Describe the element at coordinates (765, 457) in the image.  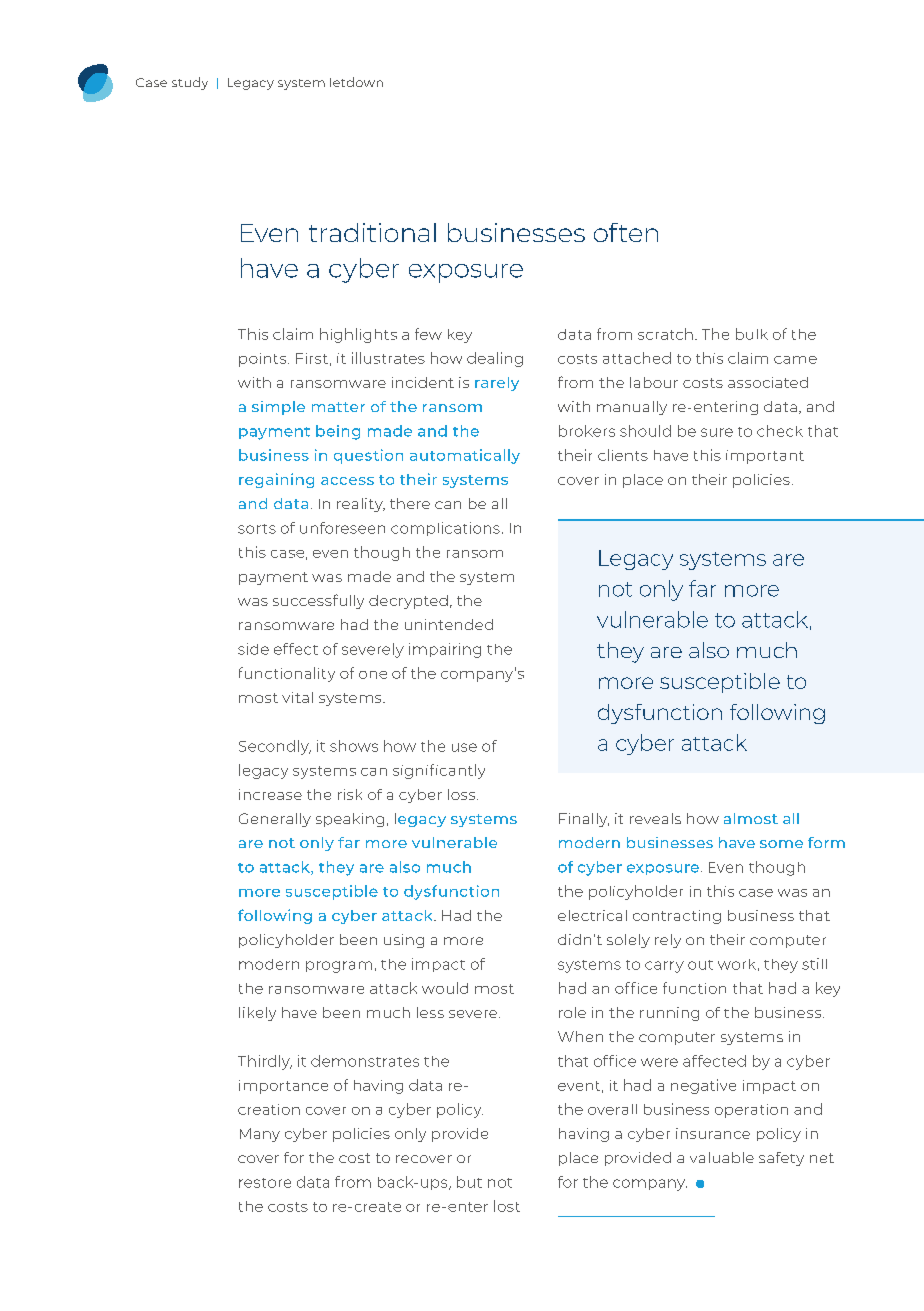
I see `important` at that location.
